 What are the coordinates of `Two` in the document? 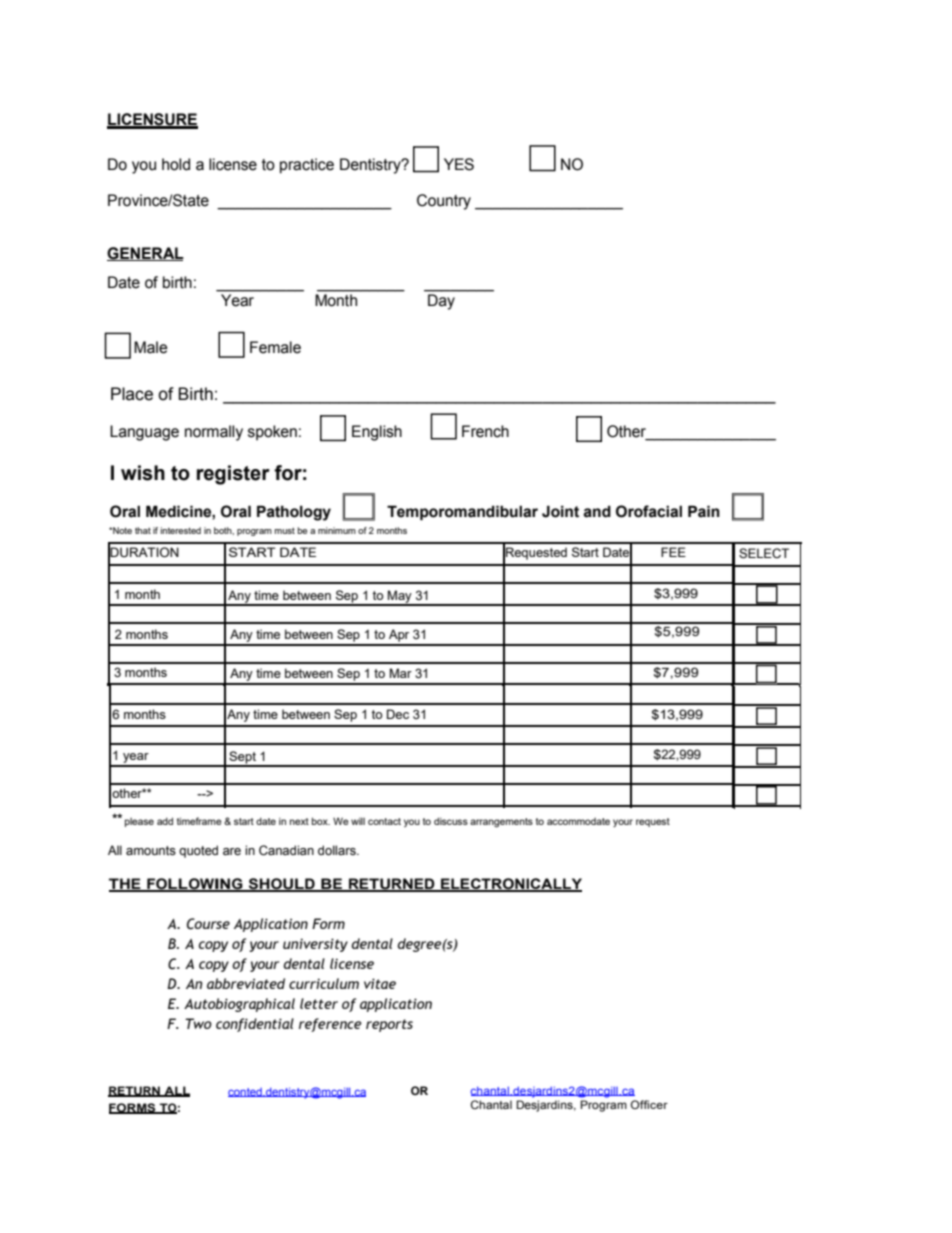 It's located at (198, 1023).
